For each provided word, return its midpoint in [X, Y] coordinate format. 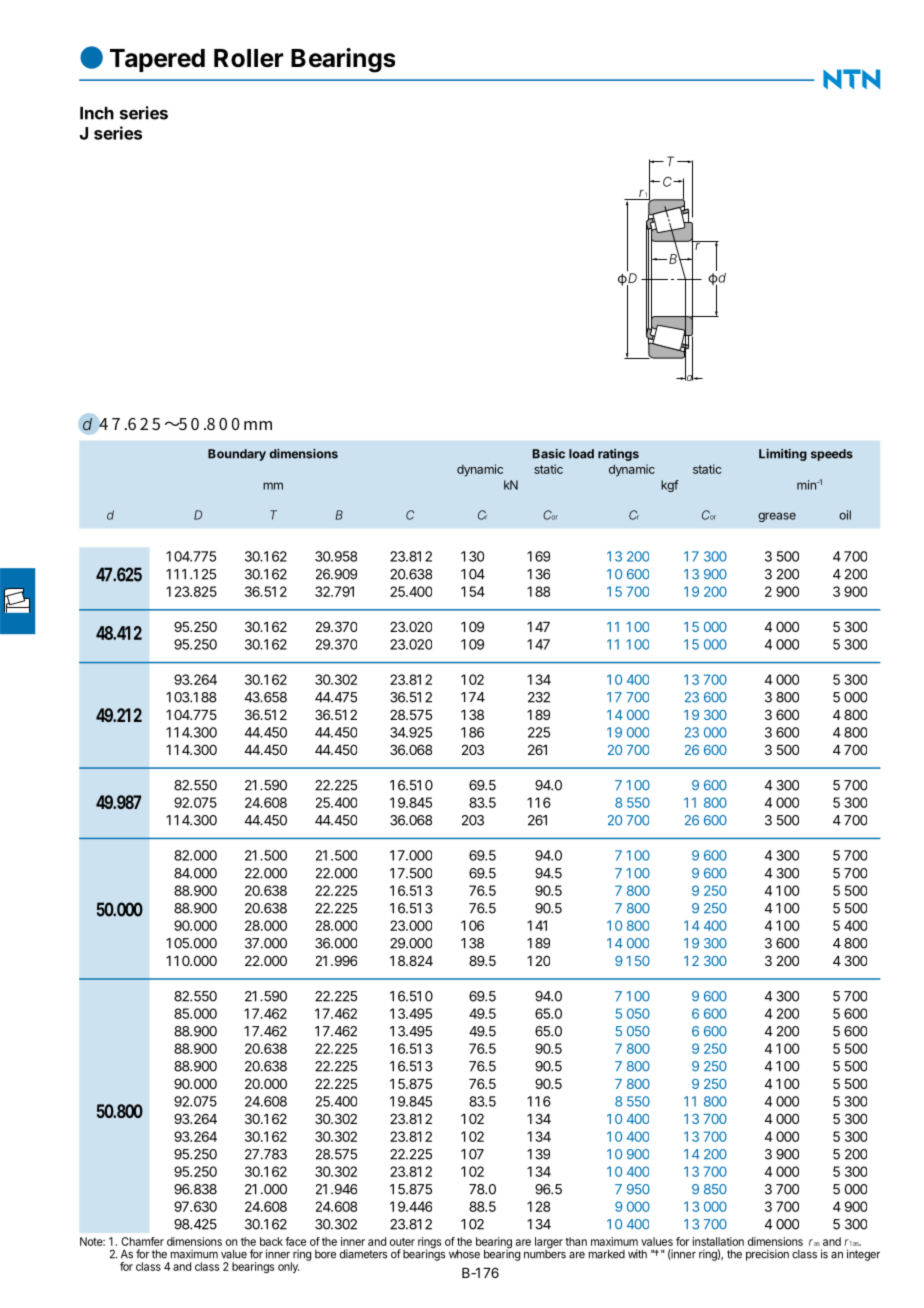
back [271, 1241]
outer [402, 1242]
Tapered [157, 60]
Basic [549, 454]
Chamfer [142, 1241]
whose [464, 1254]
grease [777, 517]
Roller [248, 58]
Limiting [783, 455]
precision [767, 1255]
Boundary [237, 455]
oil [845, 515]
